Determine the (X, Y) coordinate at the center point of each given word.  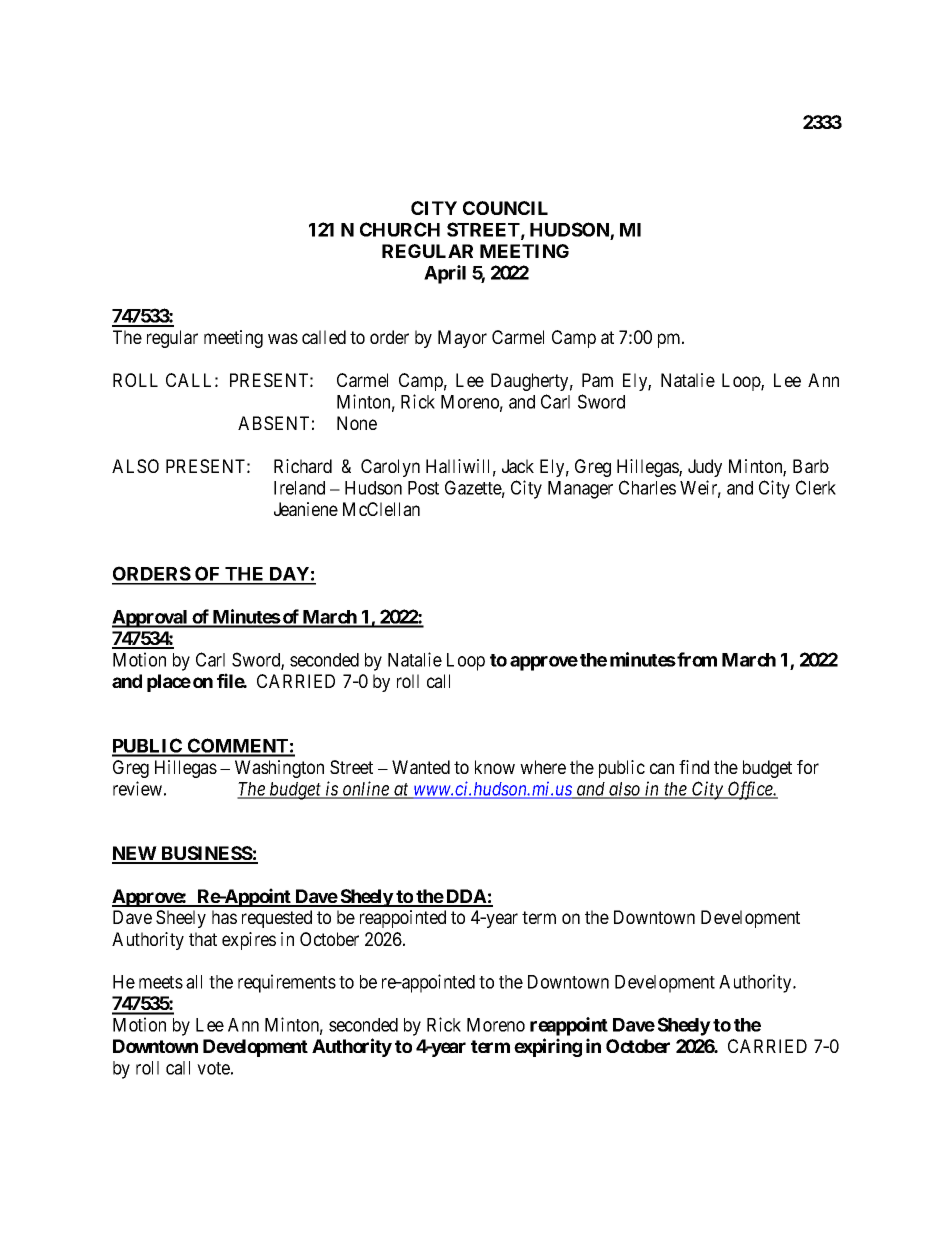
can (662, 768)
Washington (279, 769)
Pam (597, 380)
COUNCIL (505, 208)
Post (423, 488)
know (495, 767)
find (694, 767)
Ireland (299, 488)
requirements (287, 983)
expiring (548, 1047)
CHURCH (400, 229)
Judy (705, 468)
